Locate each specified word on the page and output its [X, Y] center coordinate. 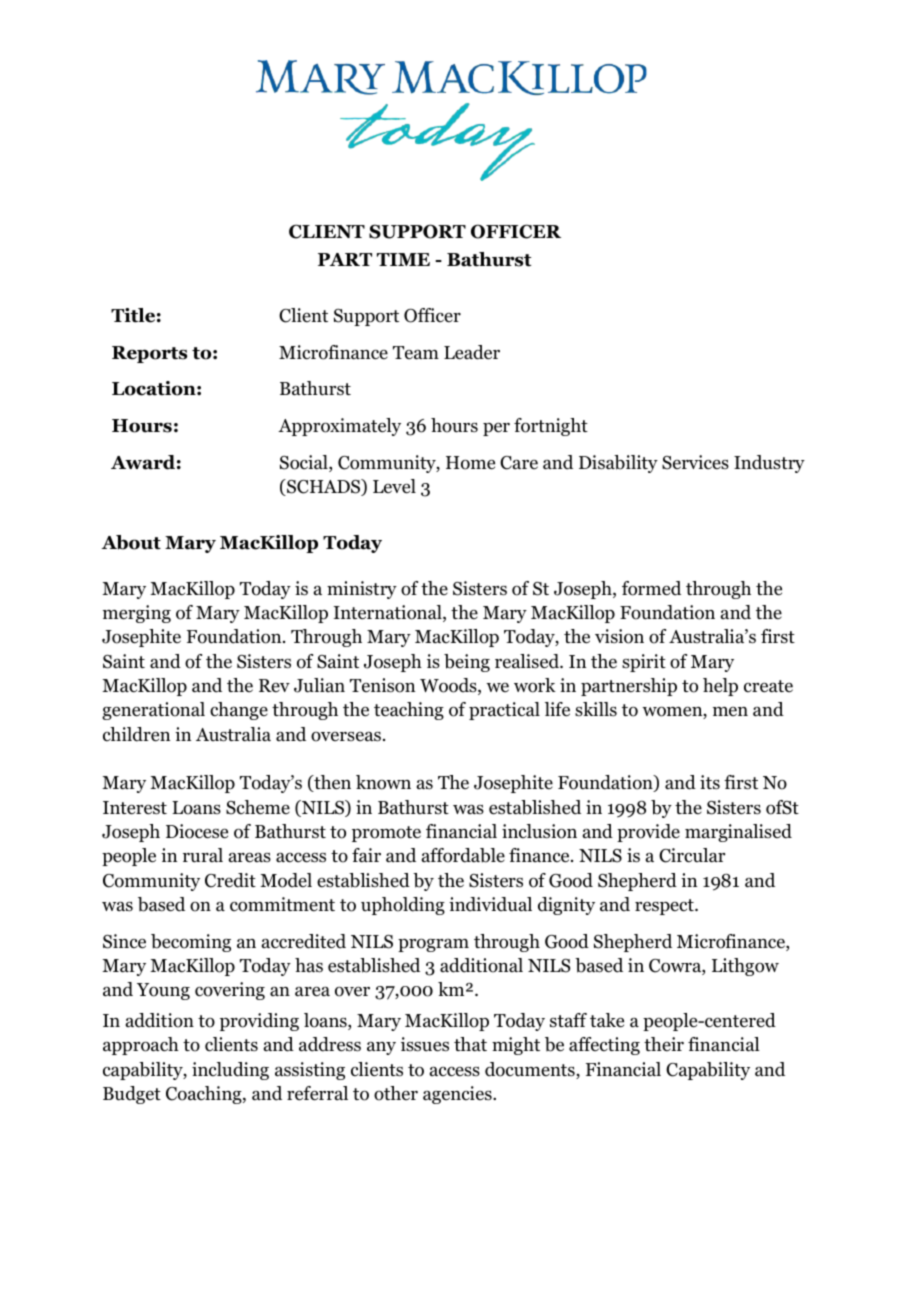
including [230, 1071]
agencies [458, 1095]
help [720, 687]
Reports [149, 354]
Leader [472, 352]
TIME [403, 259]
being [467, 663]
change [239, 711]
